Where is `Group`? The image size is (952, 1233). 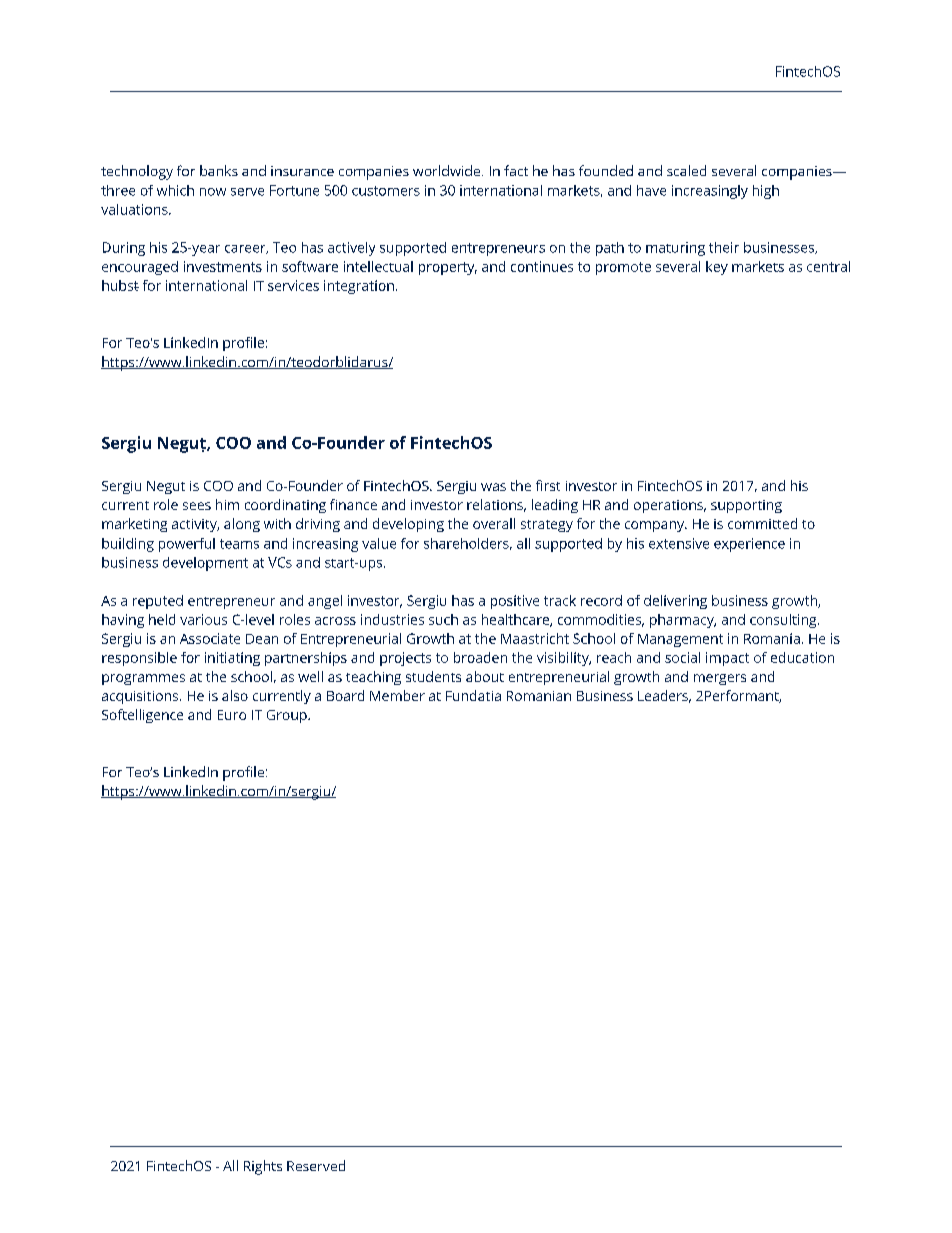 Group is located at coordinates (288, 716).
